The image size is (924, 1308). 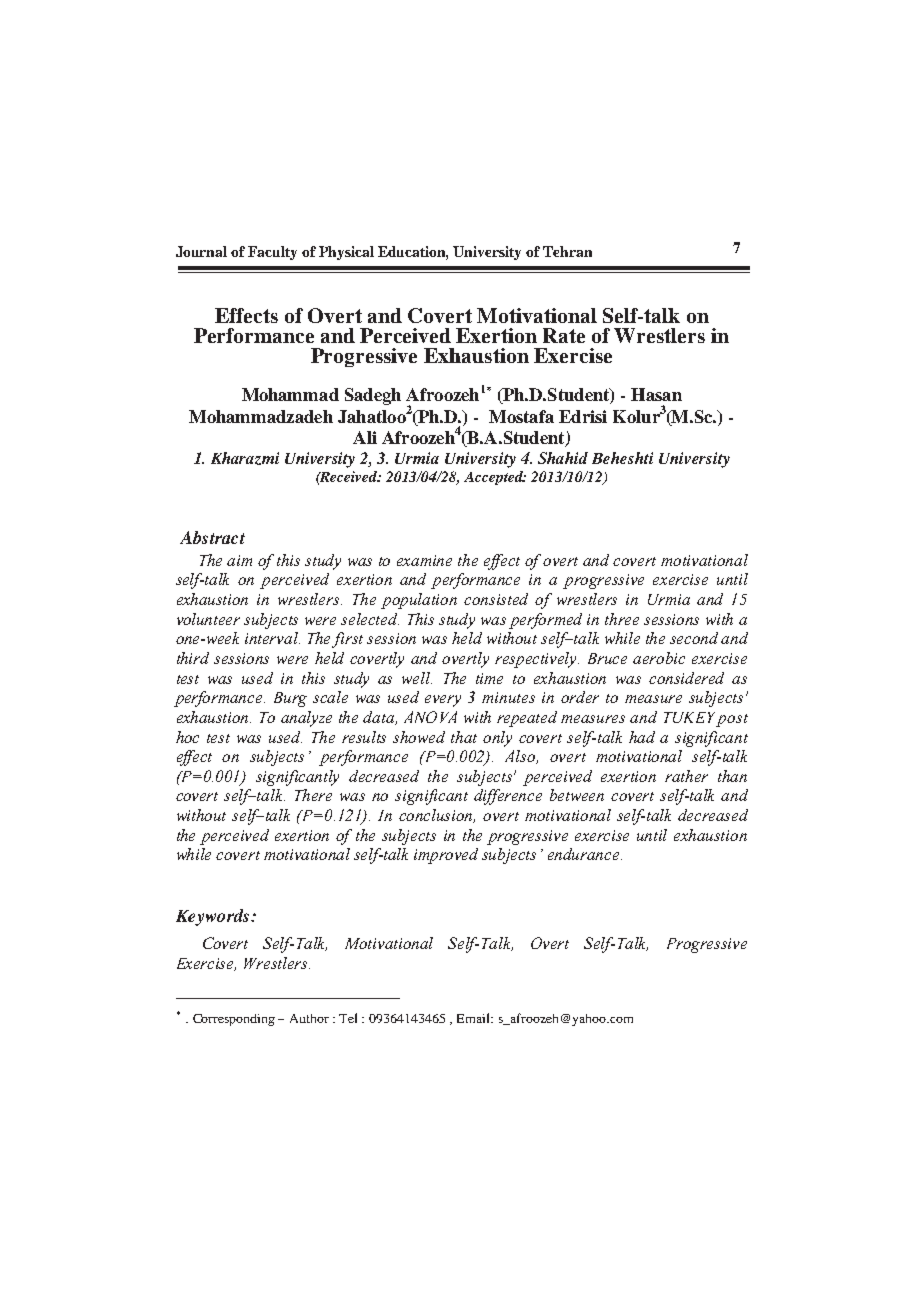 What do you see at coordinates (212, 537) in the screenshot?
I see `Abstract` at bounding box center [212, 537].
